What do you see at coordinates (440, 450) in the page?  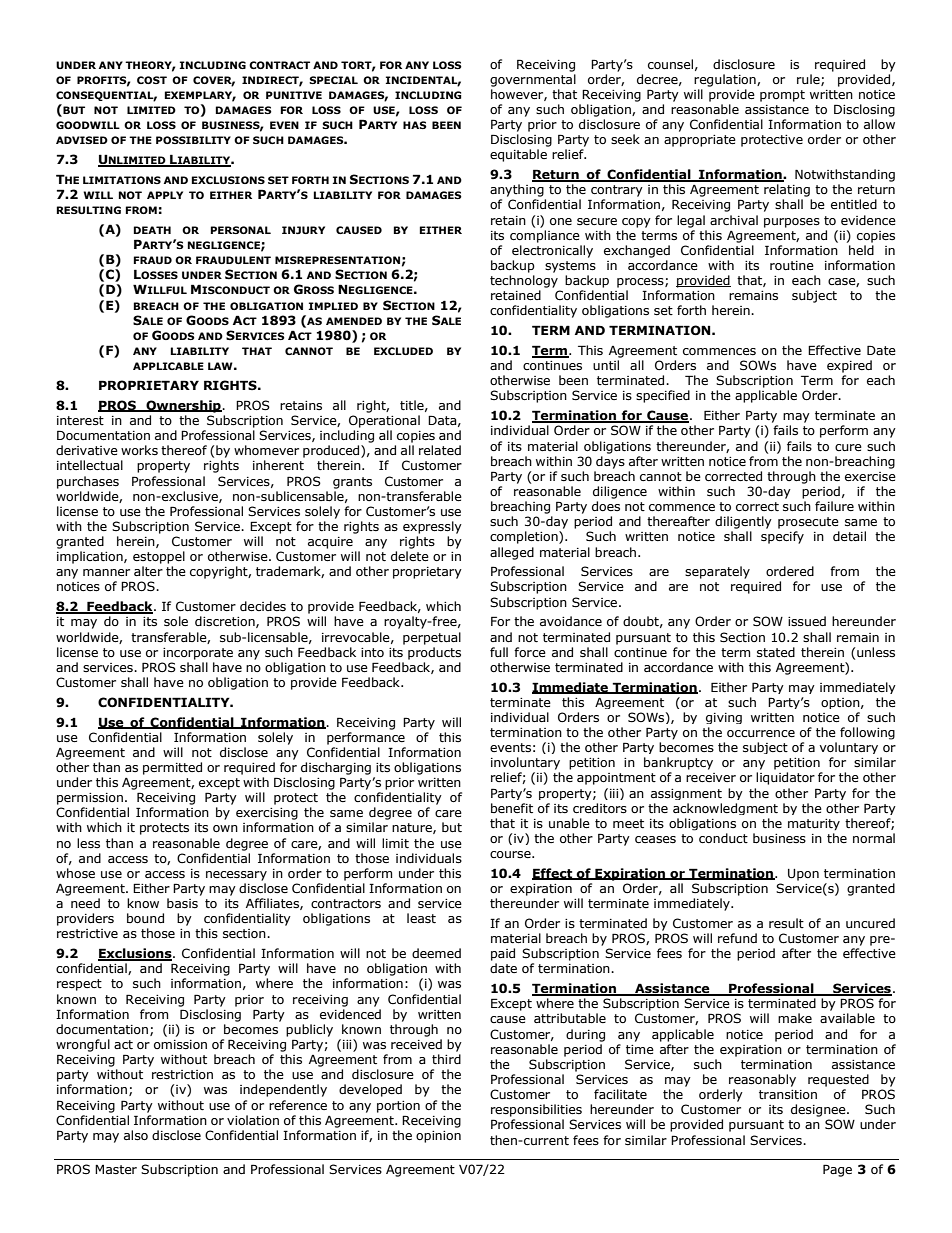 I see `related` at bounding box center [440, 450].
